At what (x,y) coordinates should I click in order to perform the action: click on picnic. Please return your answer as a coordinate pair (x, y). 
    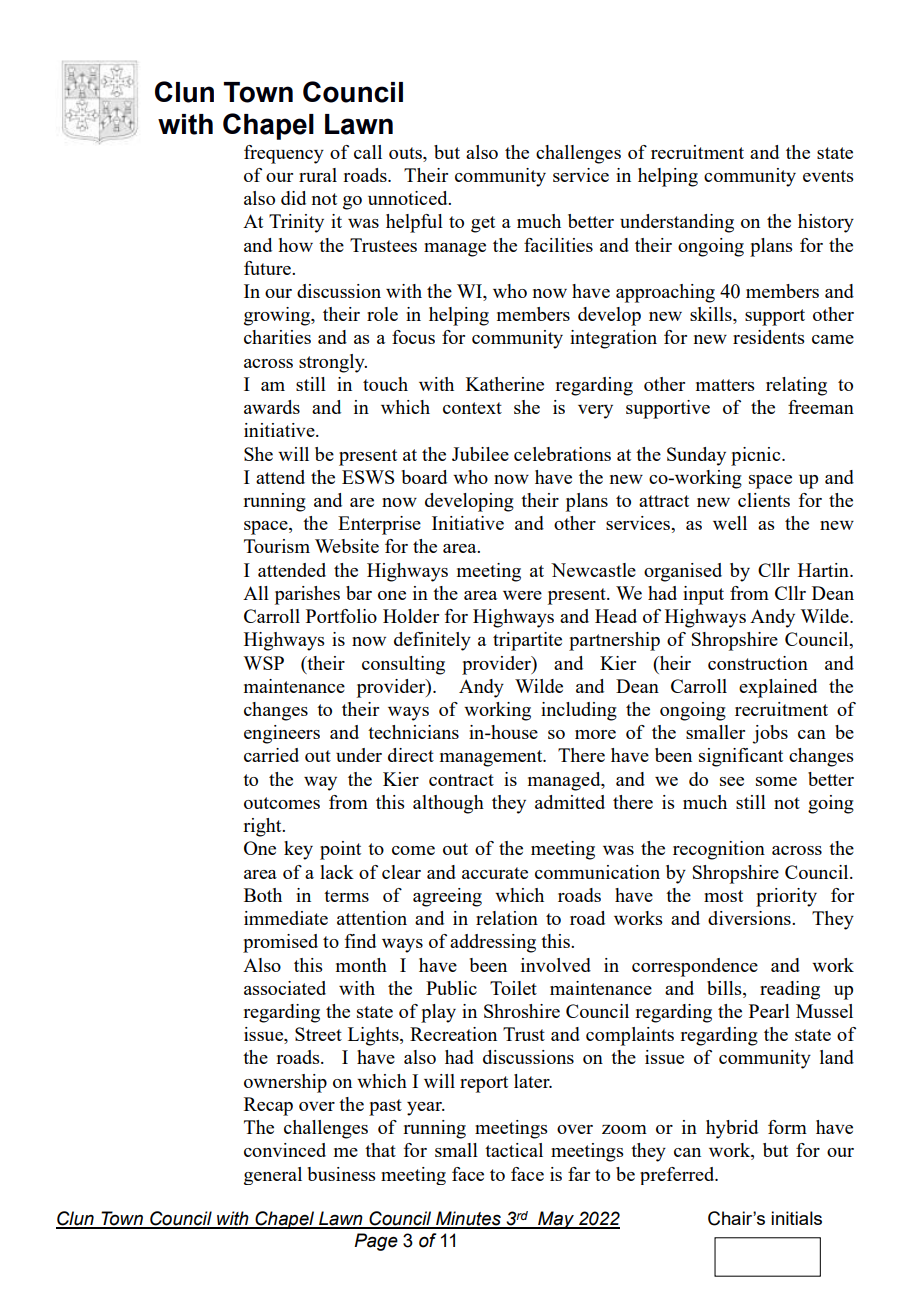
    Looking at the image, I should click on (757, 456).
